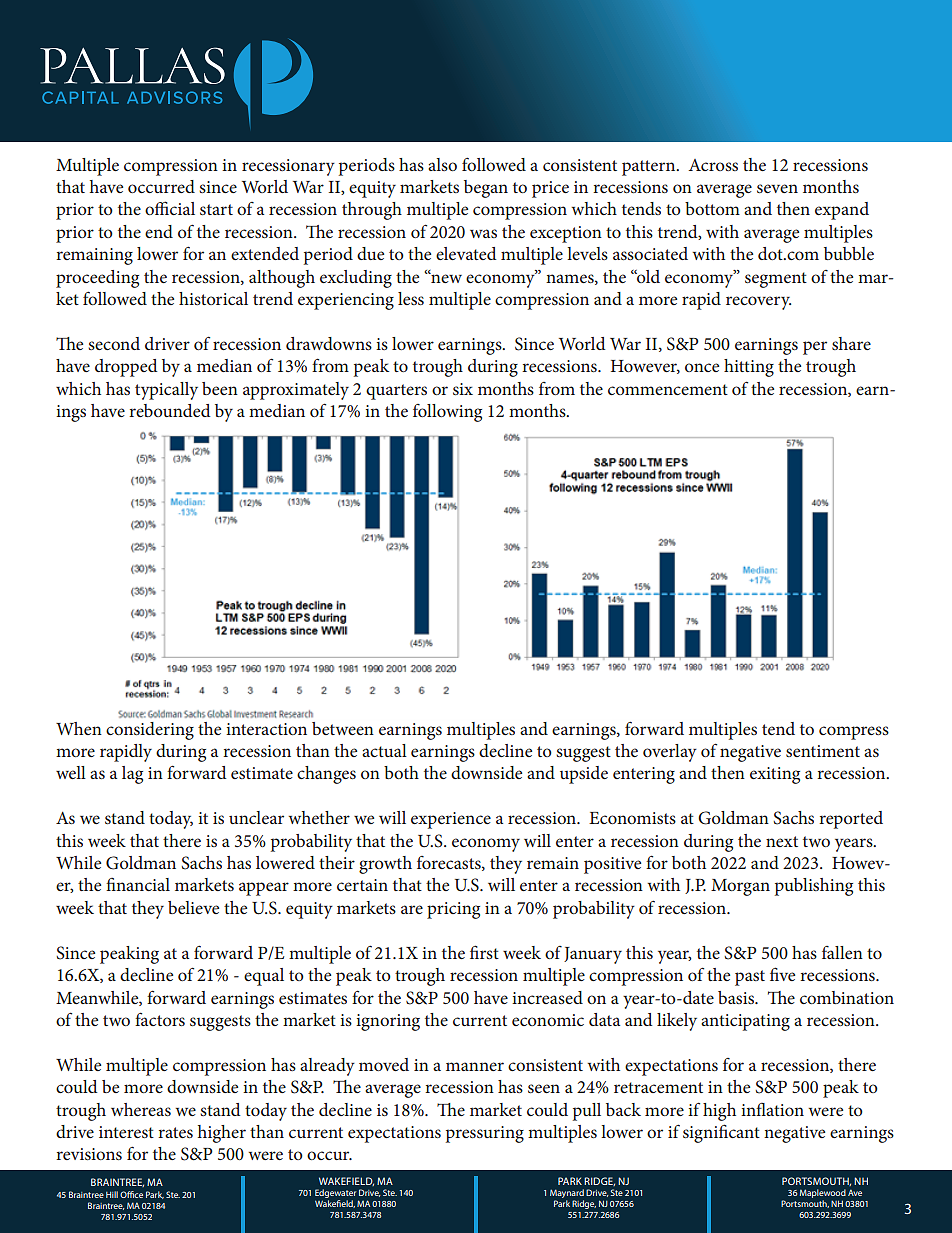 The height and width of the screenshot is (1233, 952). Describe the element at coordinates (447, 413) in the screenshot. I see `following` at that location.
